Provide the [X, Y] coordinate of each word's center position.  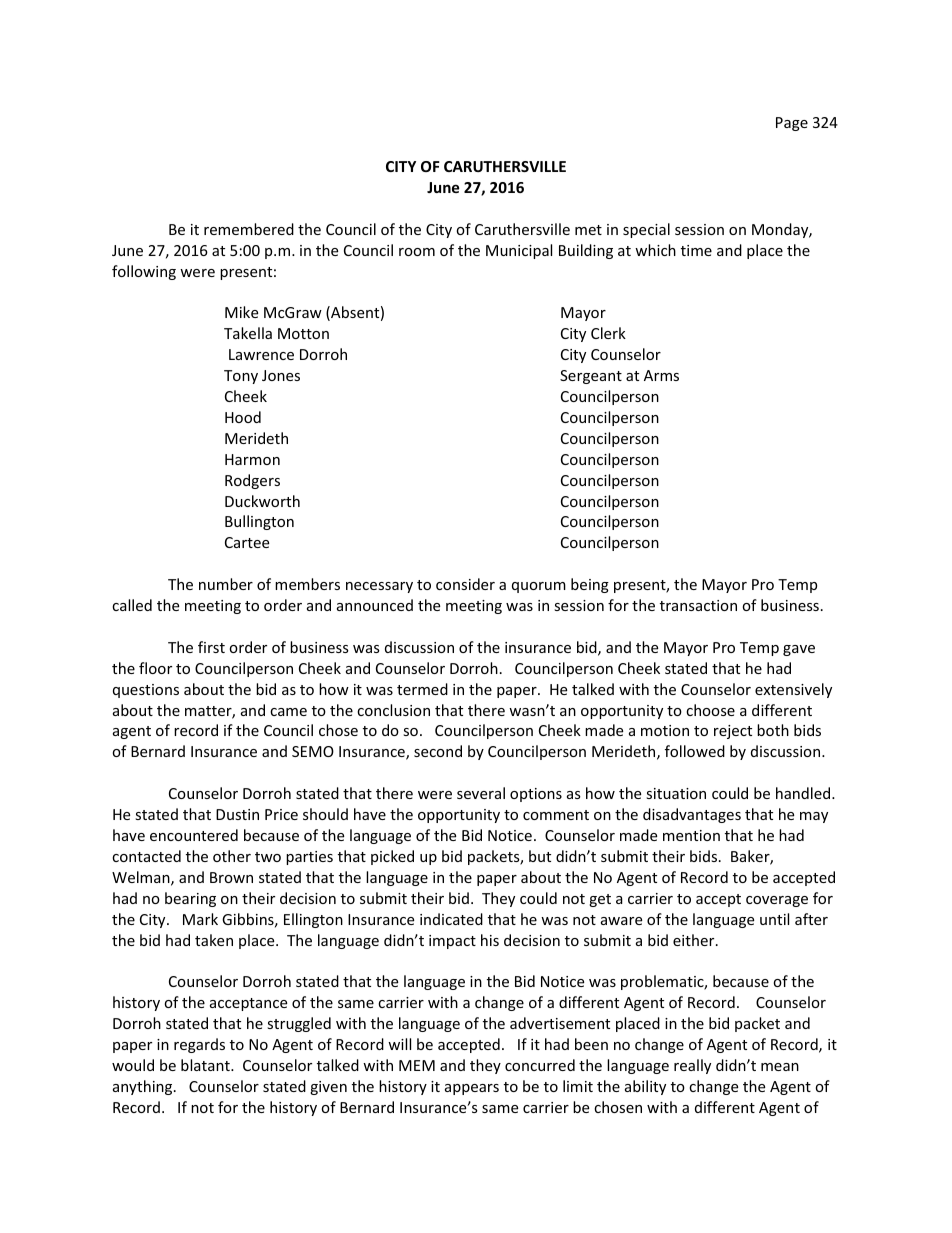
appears [472, 1089]
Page [792, 124]
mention [691, 835]
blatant [206, 1065]
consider [465, 584]
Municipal [519, 251]
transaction [698, 605]
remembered [249, 229]
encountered [194, 835]
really [692, 1066]
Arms [661, 375]
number [226, 584]
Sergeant [591, 377]
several [481, 793]
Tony [241, 377]
